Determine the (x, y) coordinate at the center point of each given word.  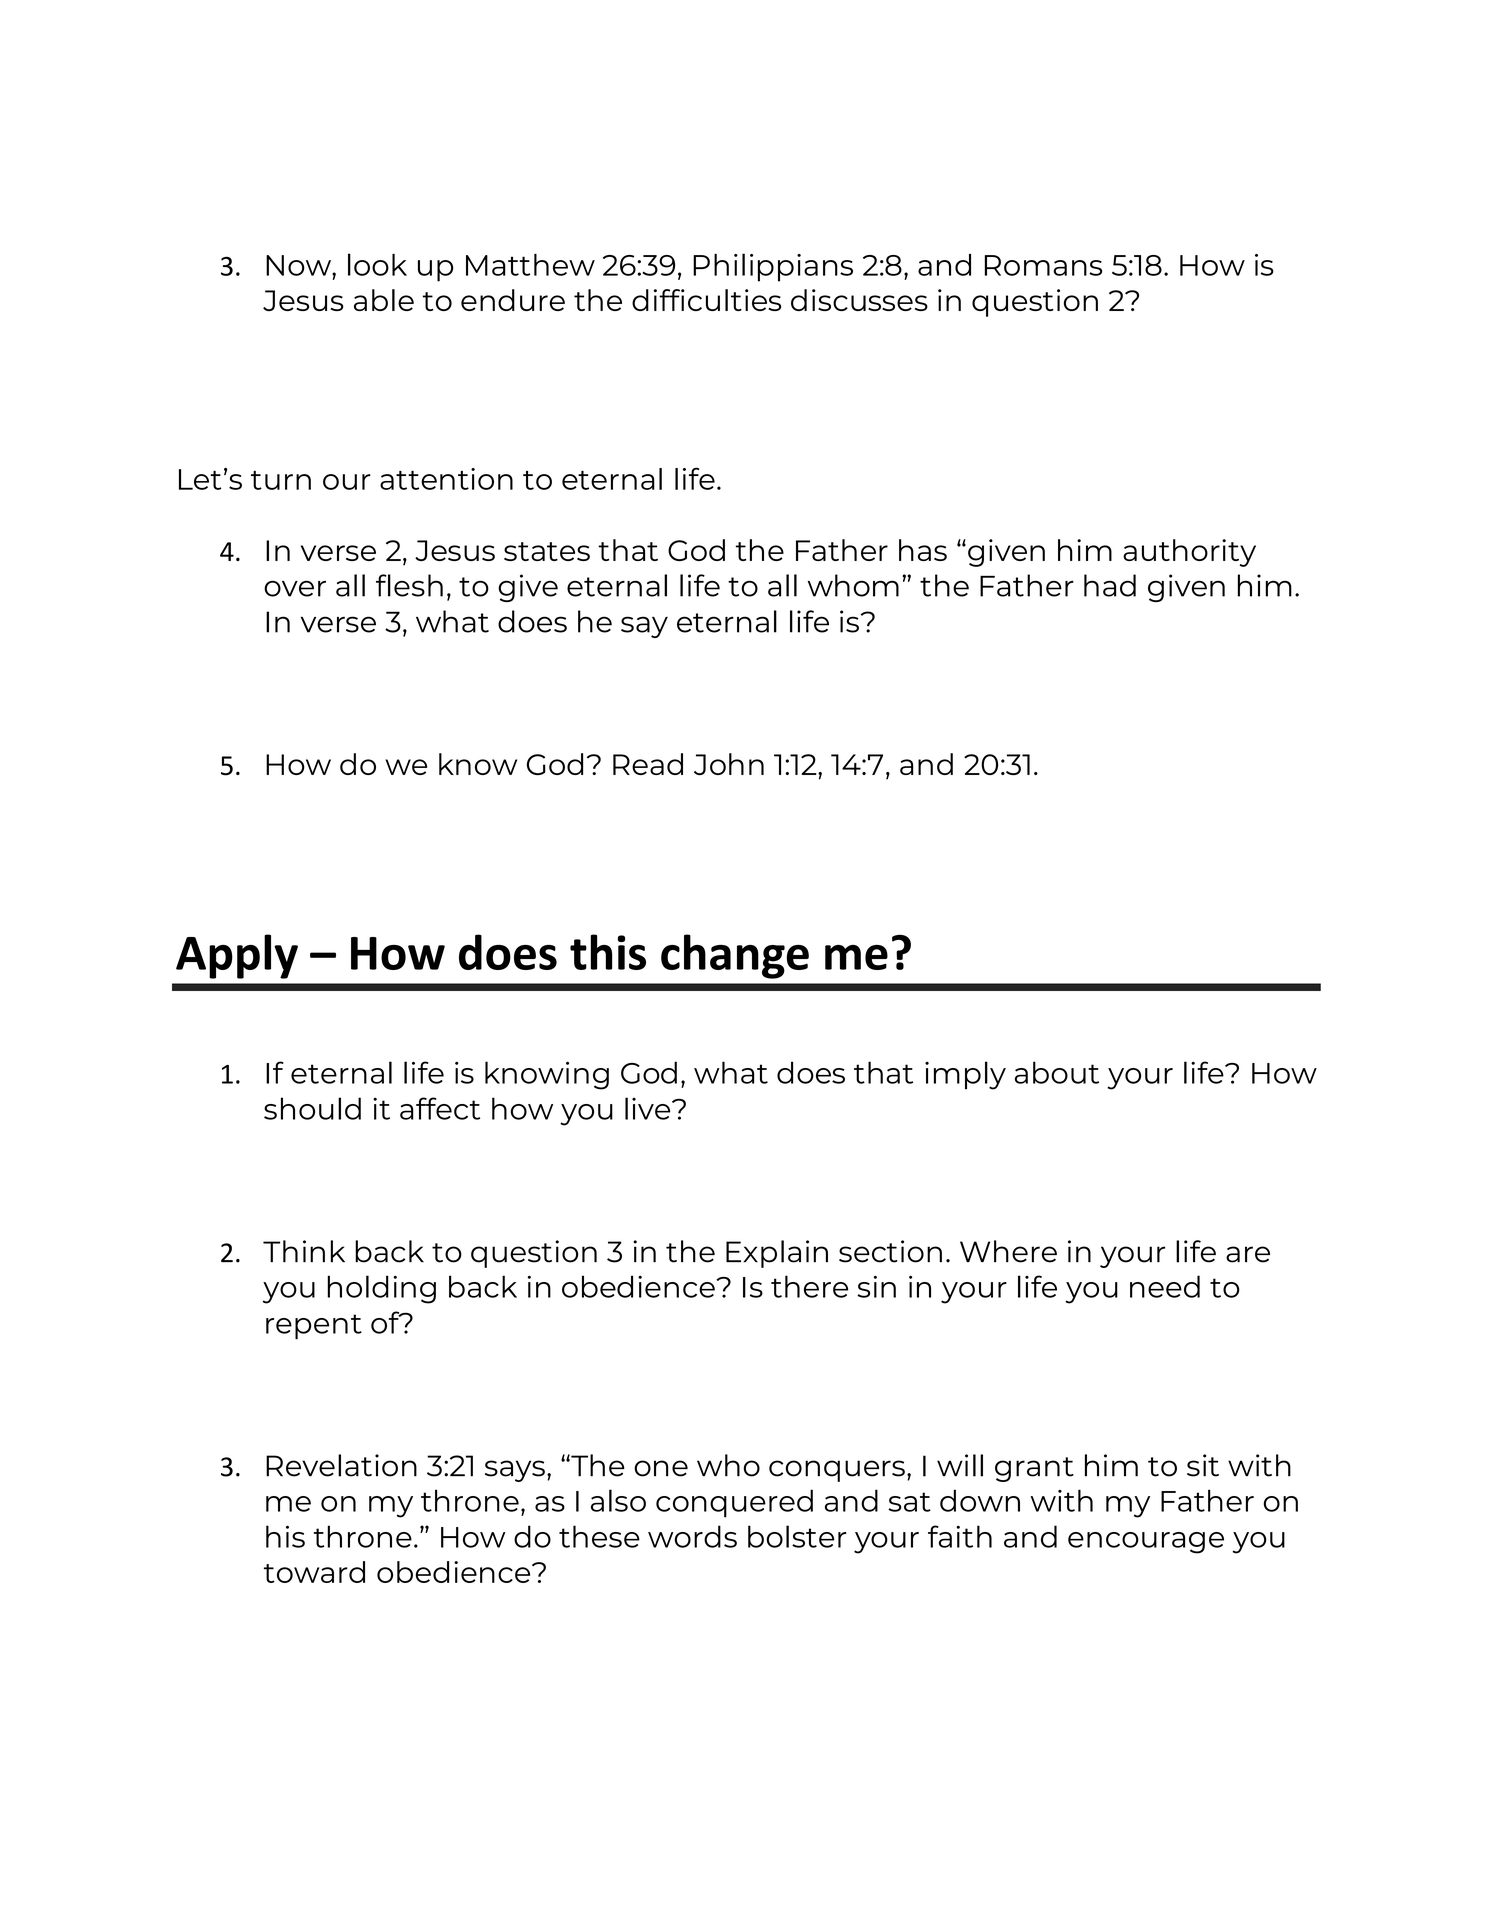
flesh (409, 585)
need (1165, 1286)
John (729, 764)
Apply (237, 956)
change (735, 956)
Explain (777, 1254)
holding (381, 1289)
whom (853, 585)
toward (314, 1572)
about (1057, 1072)
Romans (1043, 265)
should (312, 1108)
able (384, 300)
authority (1189, 553)
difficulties (706, 300)
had (1110, 585)
